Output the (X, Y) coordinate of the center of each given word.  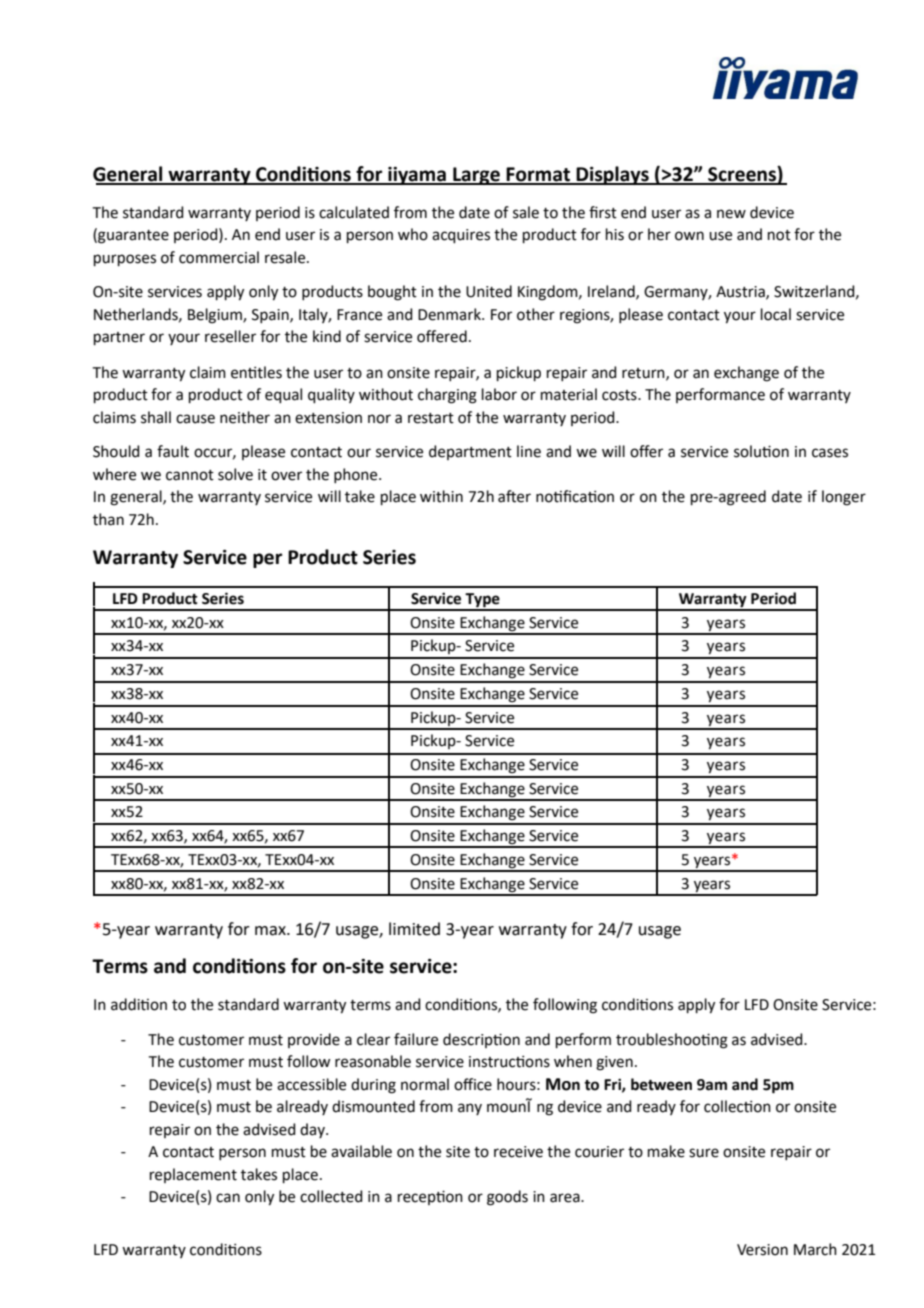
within (441, 496)
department (470, 452)
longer (844, 498)
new (731, 214)
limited (414, 929)
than (108, 519)
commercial (219, 257)
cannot (190, 475)
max (271, 931)
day (313, 1130)
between (661, 1084)
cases (830, 453)
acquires (461, 236)
